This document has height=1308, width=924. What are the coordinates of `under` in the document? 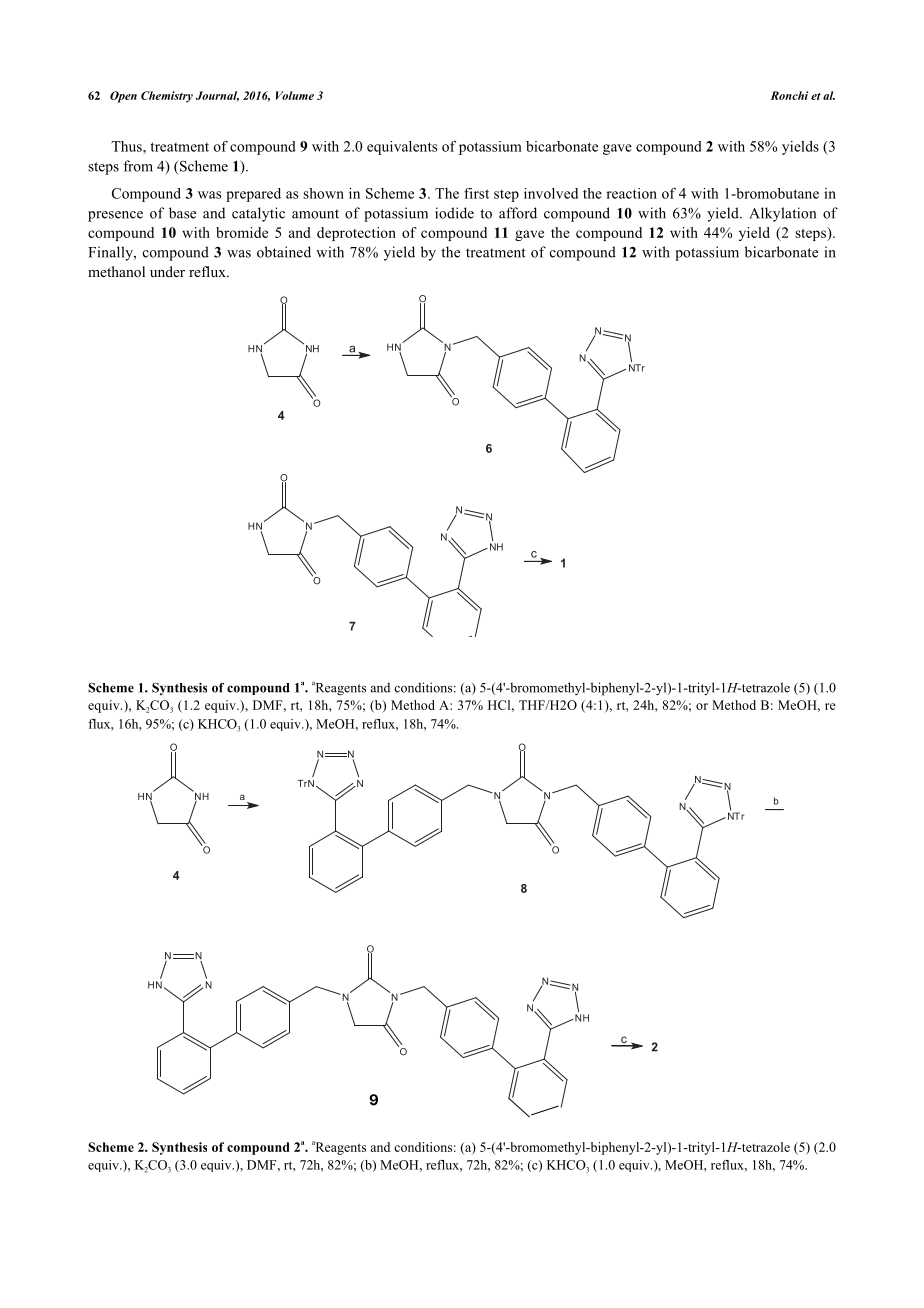 It's located at (167, 271).
